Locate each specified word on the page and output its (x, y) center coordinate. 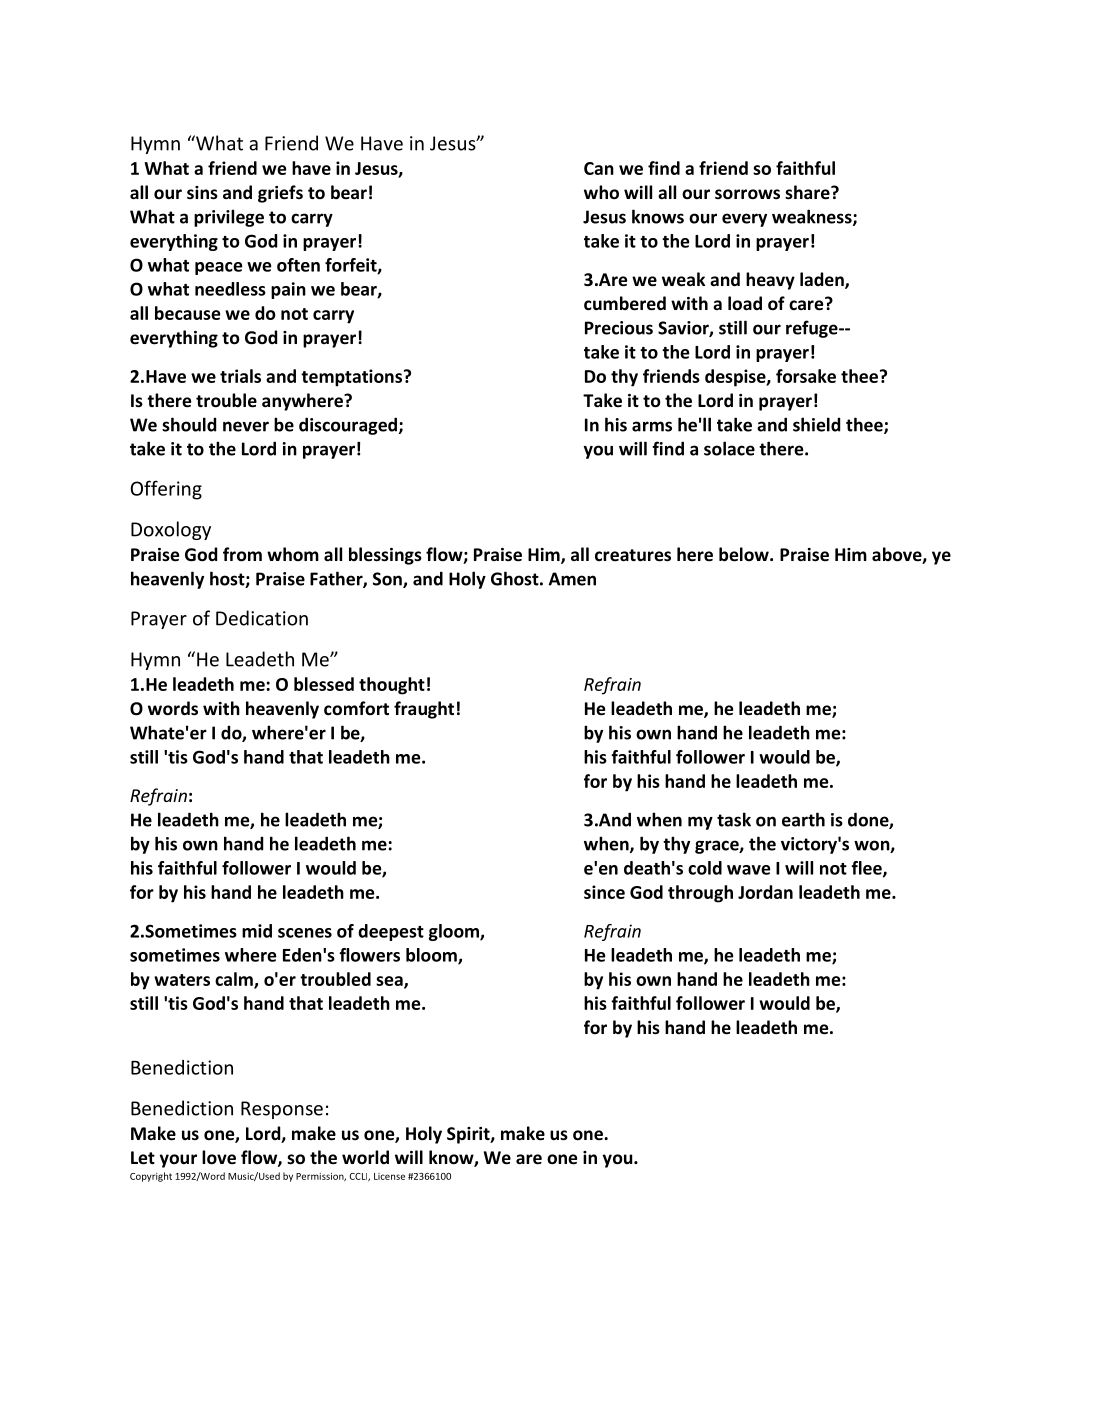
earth (803, 819)
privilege (229, 218)
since (604, 892)
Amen (572, 579)
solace (729, 448)
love (219, 1157)
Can (599, 168)
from (242, 554)
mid (257, 931)
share (808, 192)
